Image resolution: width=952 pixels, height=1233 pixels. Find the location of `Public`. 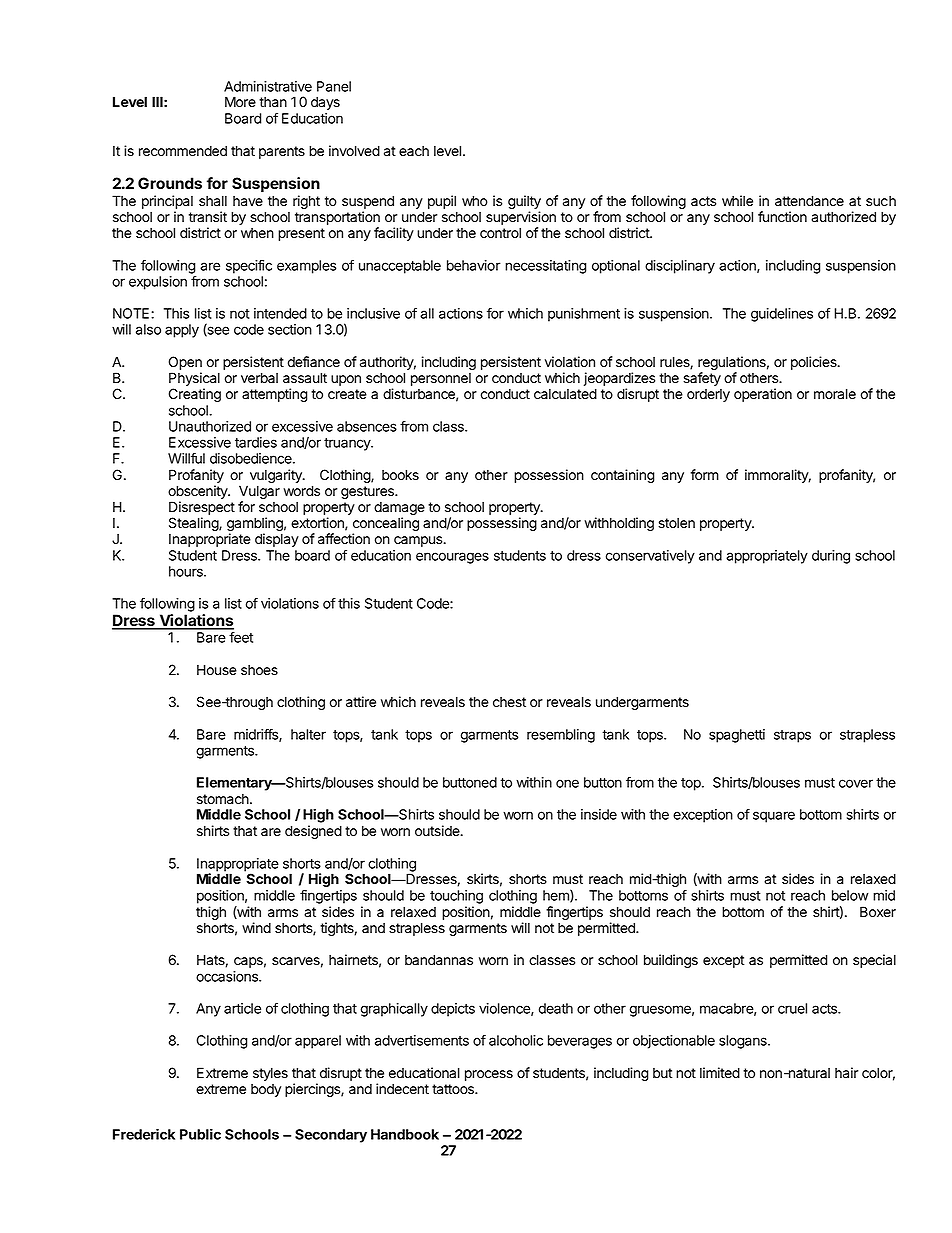

Public is located at coordinates (200, 1134).
